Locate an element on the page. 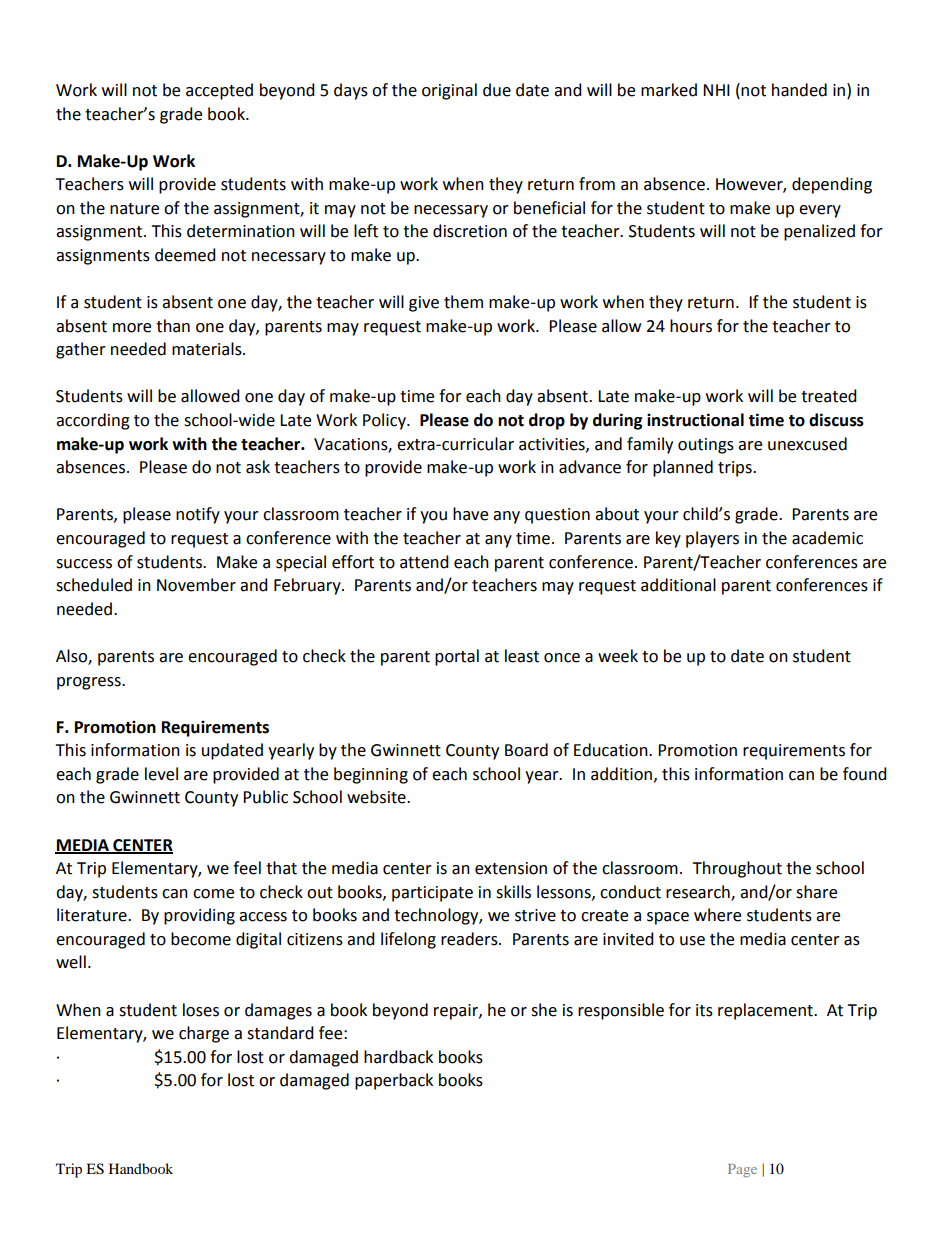  materials is located at coordinates (208, 349).
